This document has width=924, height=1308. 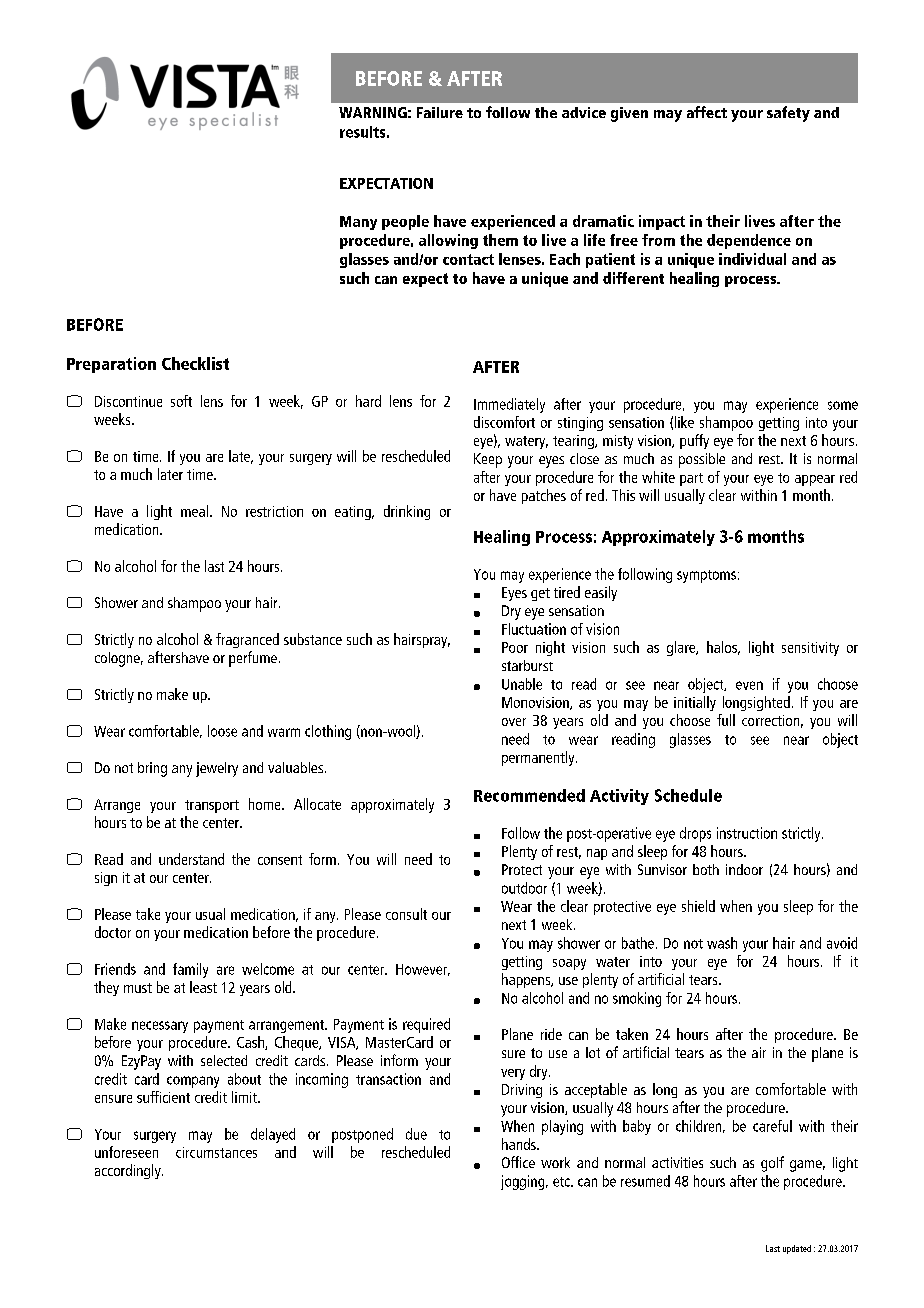 What do you see at coordinates (509, 405) in the document?
I see `Immediately` at bounding box center [509, 405].
